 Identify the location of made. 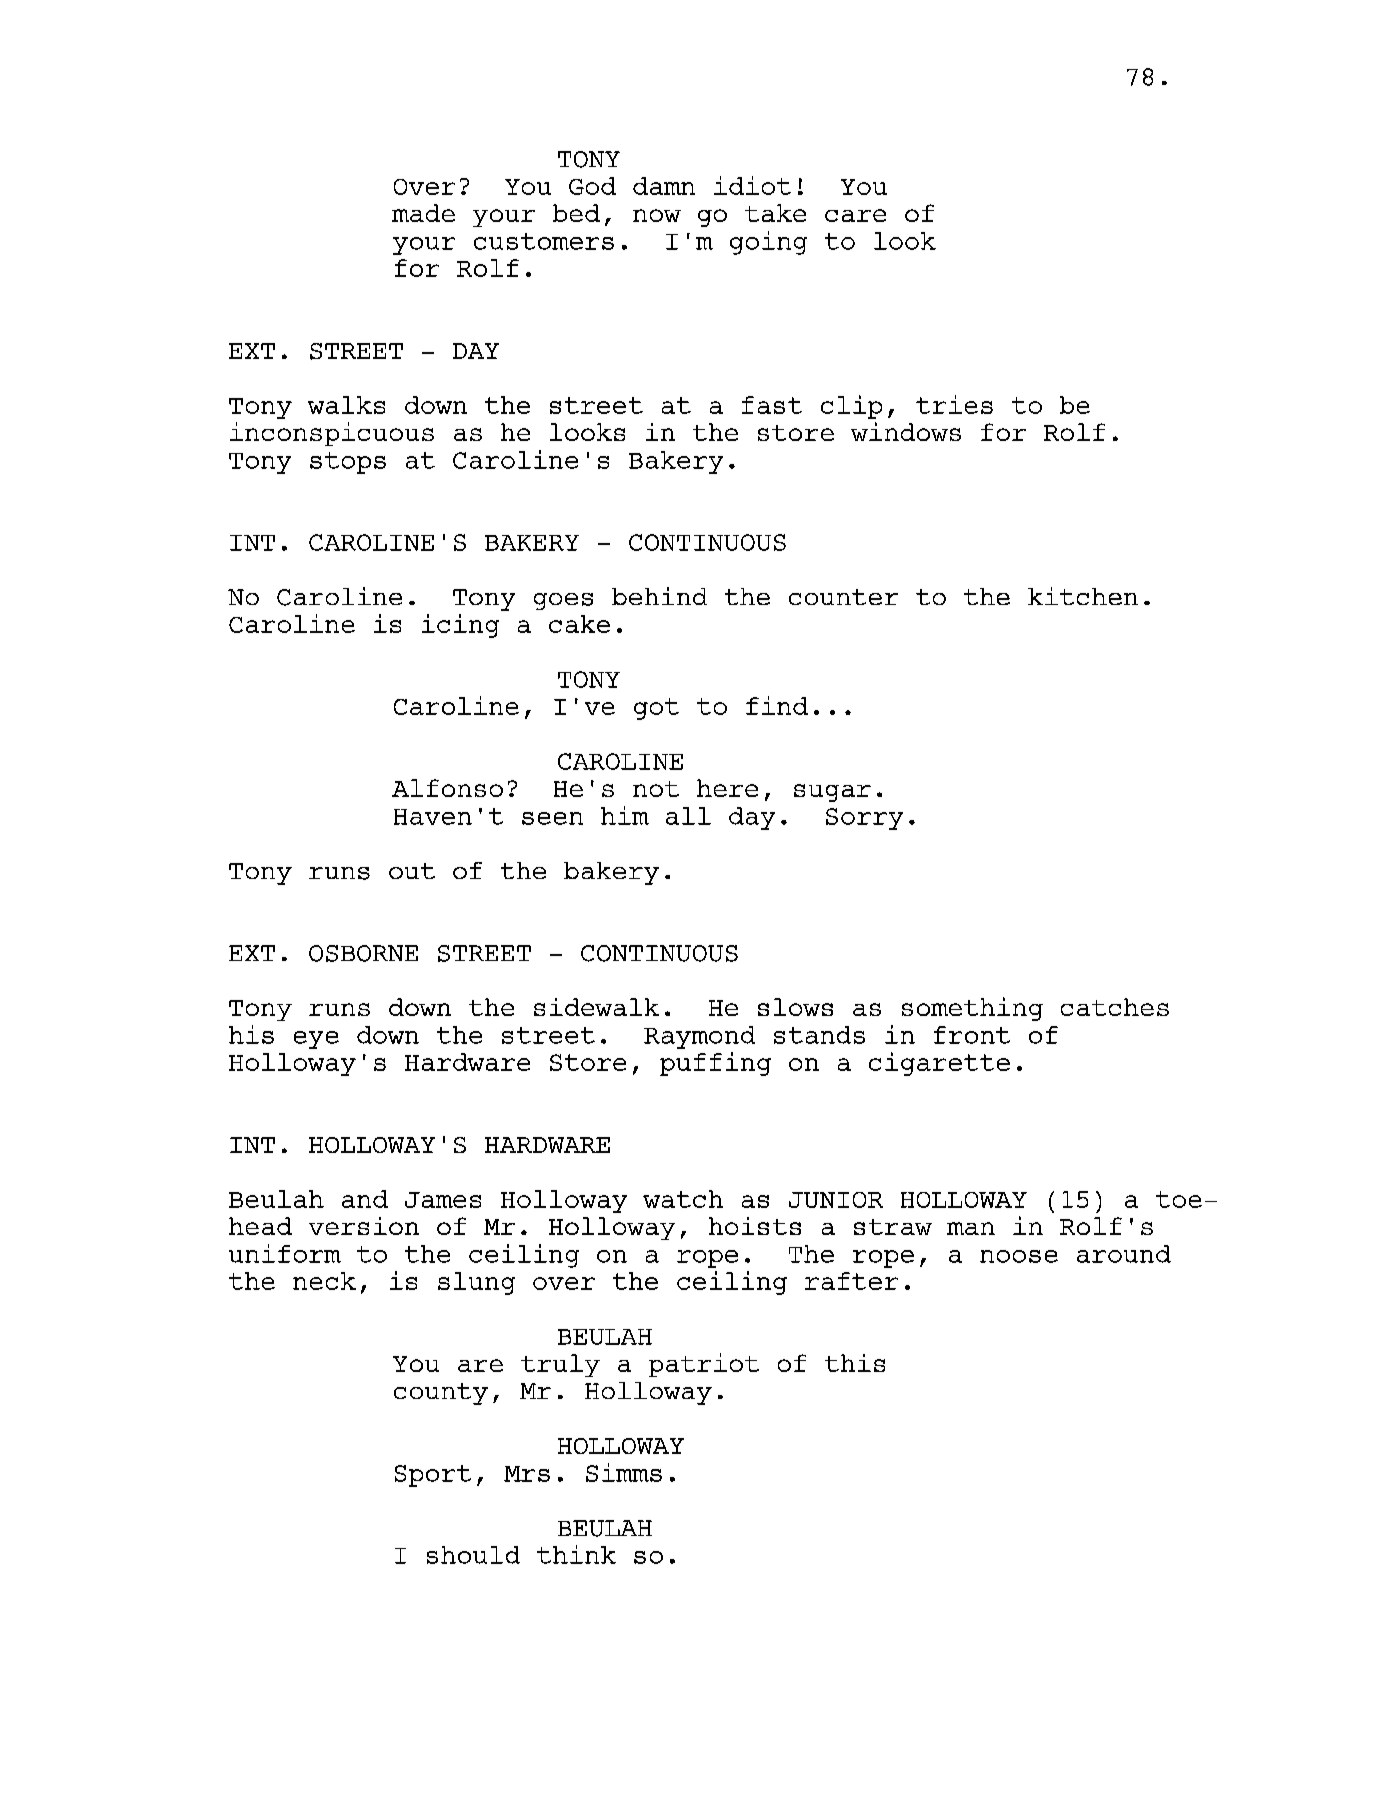
(423, 213).
